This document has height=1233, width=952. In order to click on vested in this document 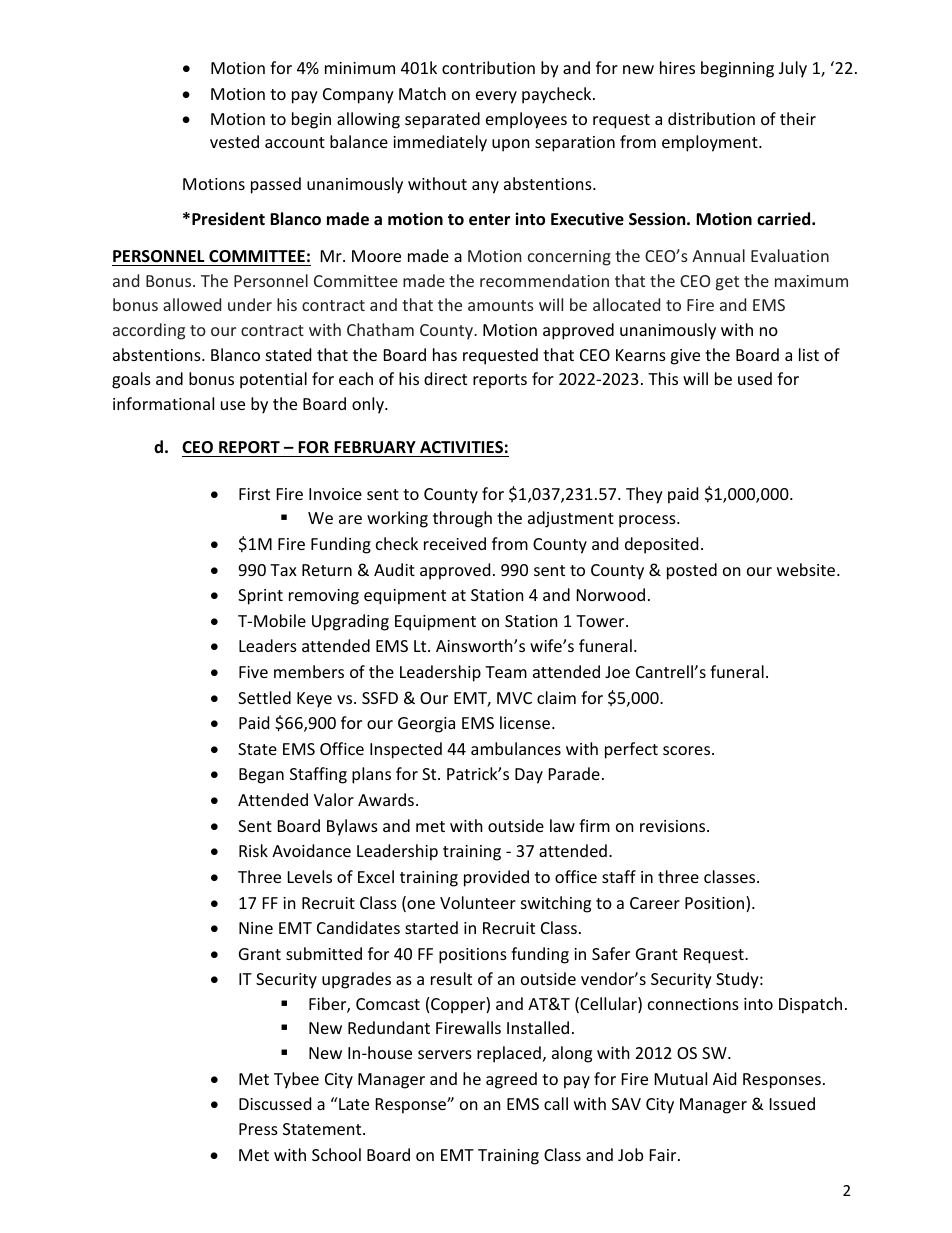, I will do `click(234, 141)`.
